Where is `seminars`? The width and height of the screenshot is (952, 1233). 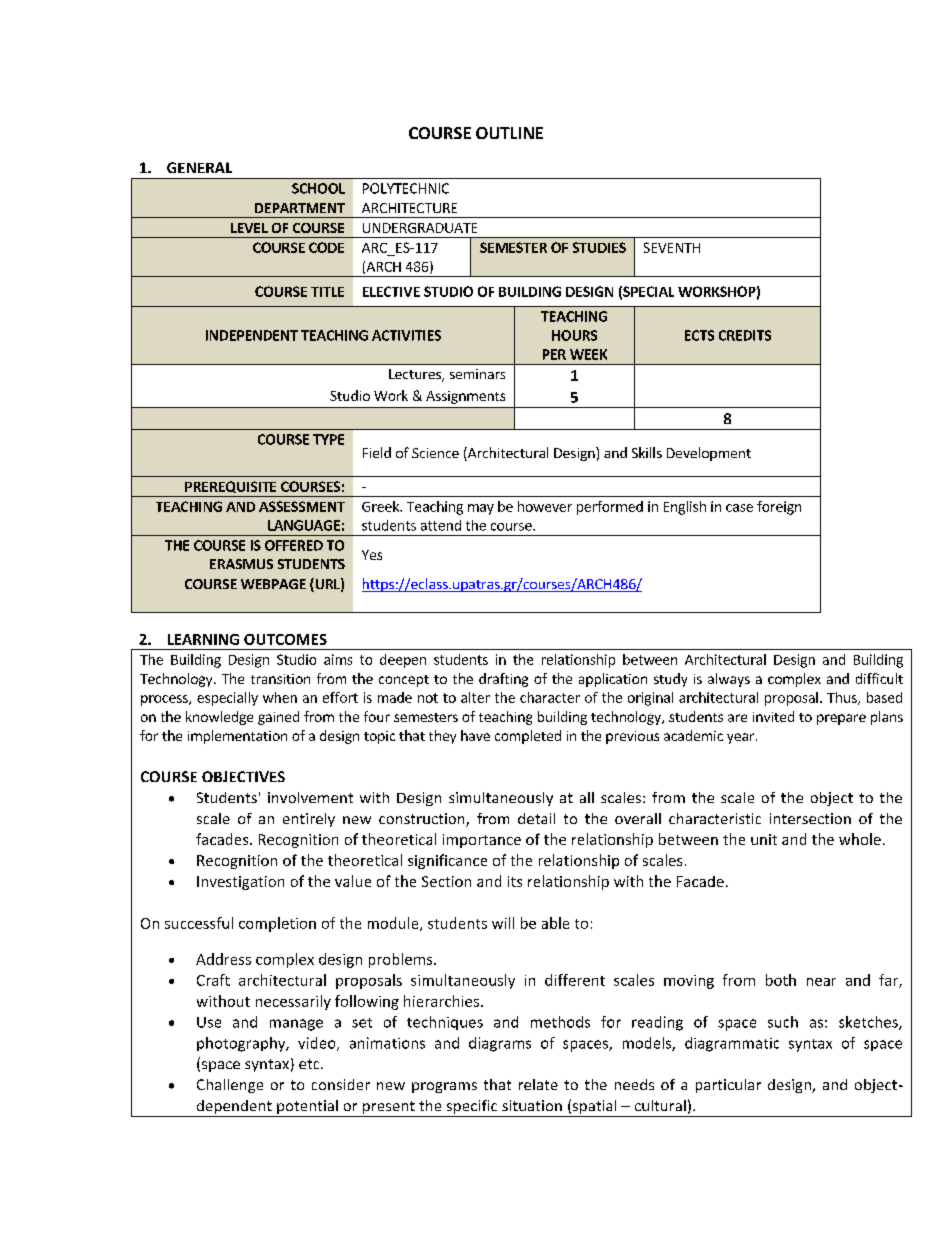 seminars is located at coordinates (477, 374).
